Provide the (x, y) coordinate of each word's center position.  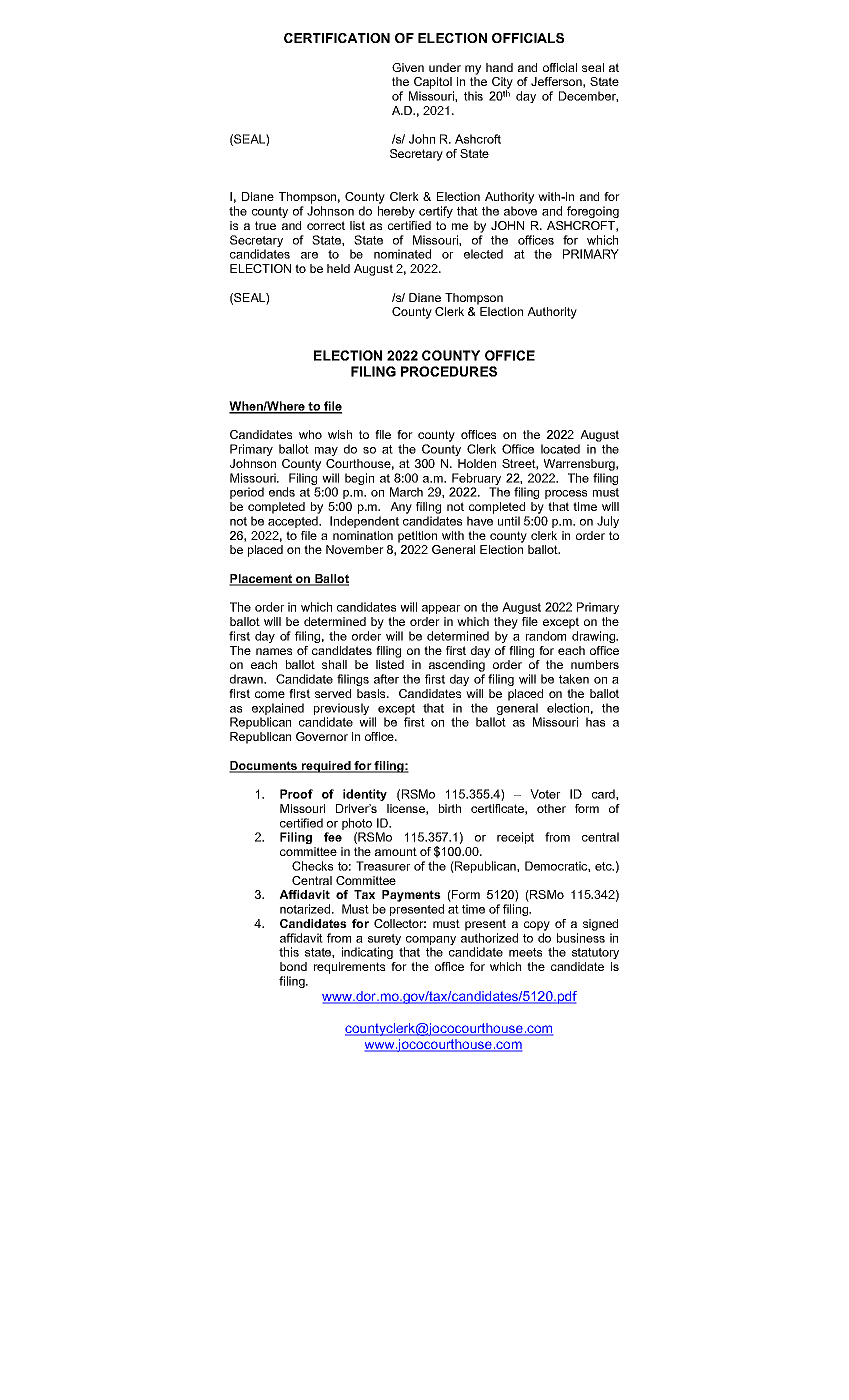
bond (293, 966)
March (406, 492)
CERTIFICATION (337, 38)
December (588, 96)
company (430, 942)
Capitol (433, 83)
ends (282, 492)
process (566, 494)
